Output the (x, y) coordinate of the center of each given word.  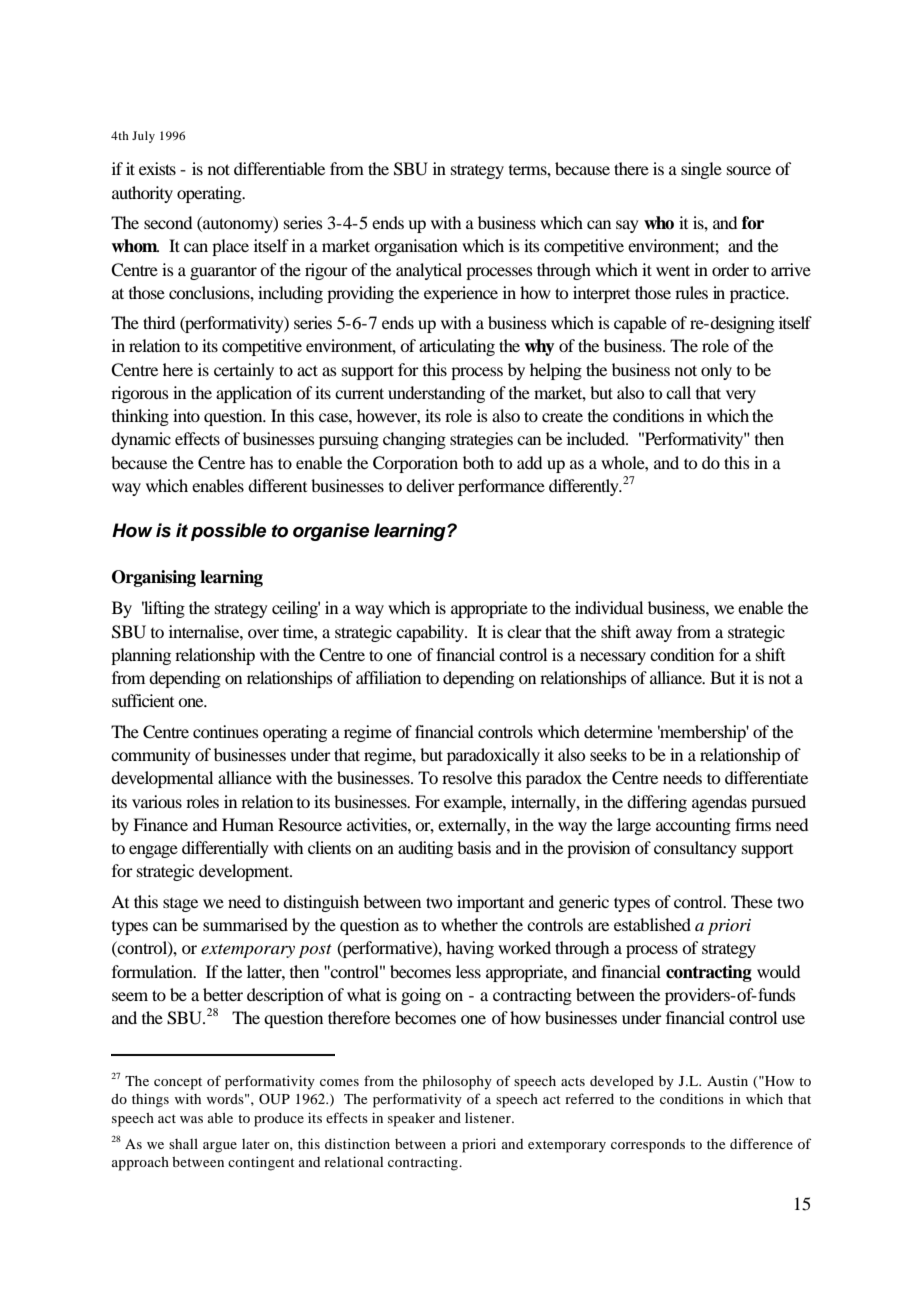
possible (228, 532)
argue (220, 1147)
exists (157, 168)
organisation (416, 247)
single (701, 170)
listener (489, 1118)
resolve (467, 777)
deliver (430, 485)
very (741, 396)
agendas (719, 803)
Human (248, 824)
